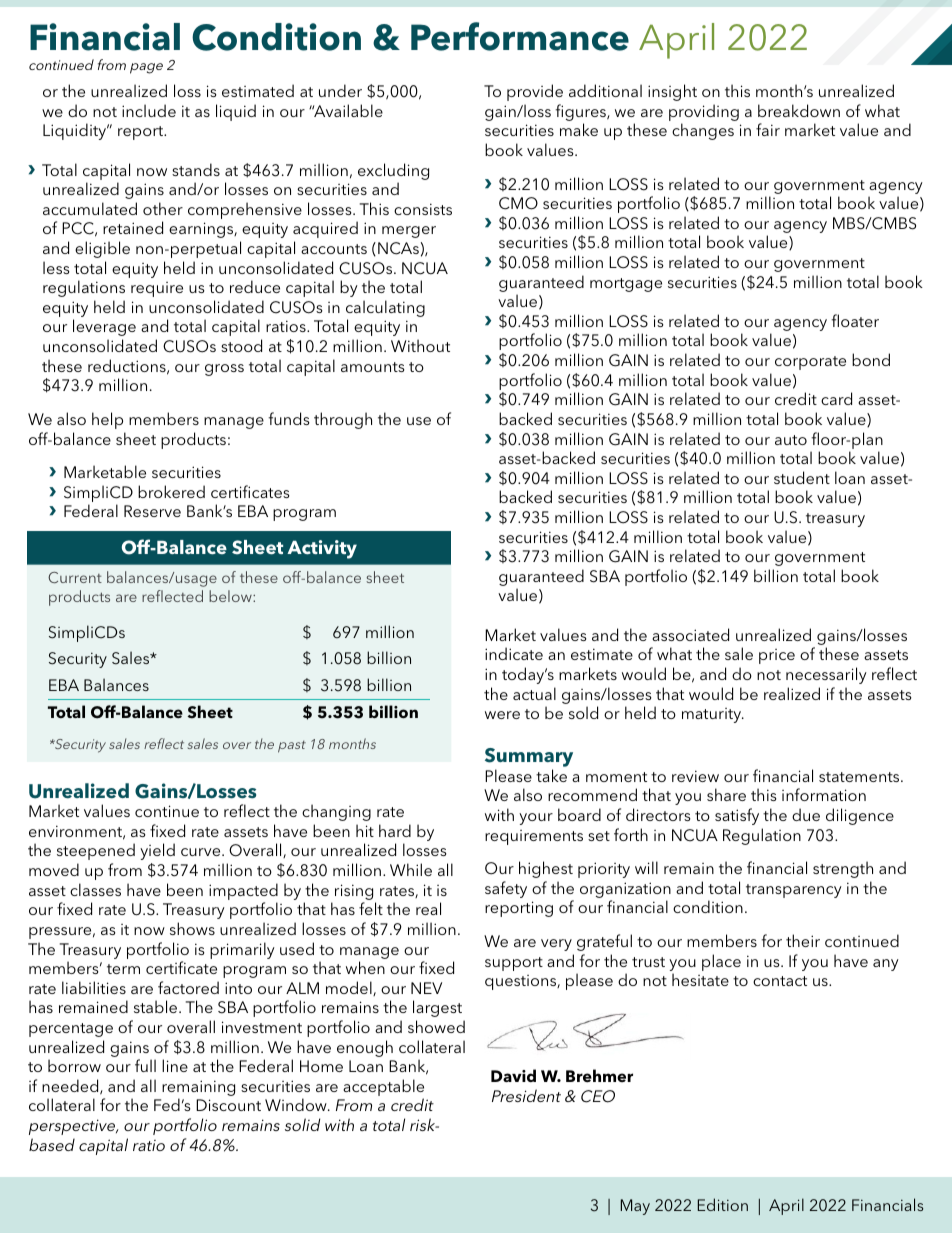  Describe the element at coordinates (520, 36) in the page. I see `Performance` at that location.
